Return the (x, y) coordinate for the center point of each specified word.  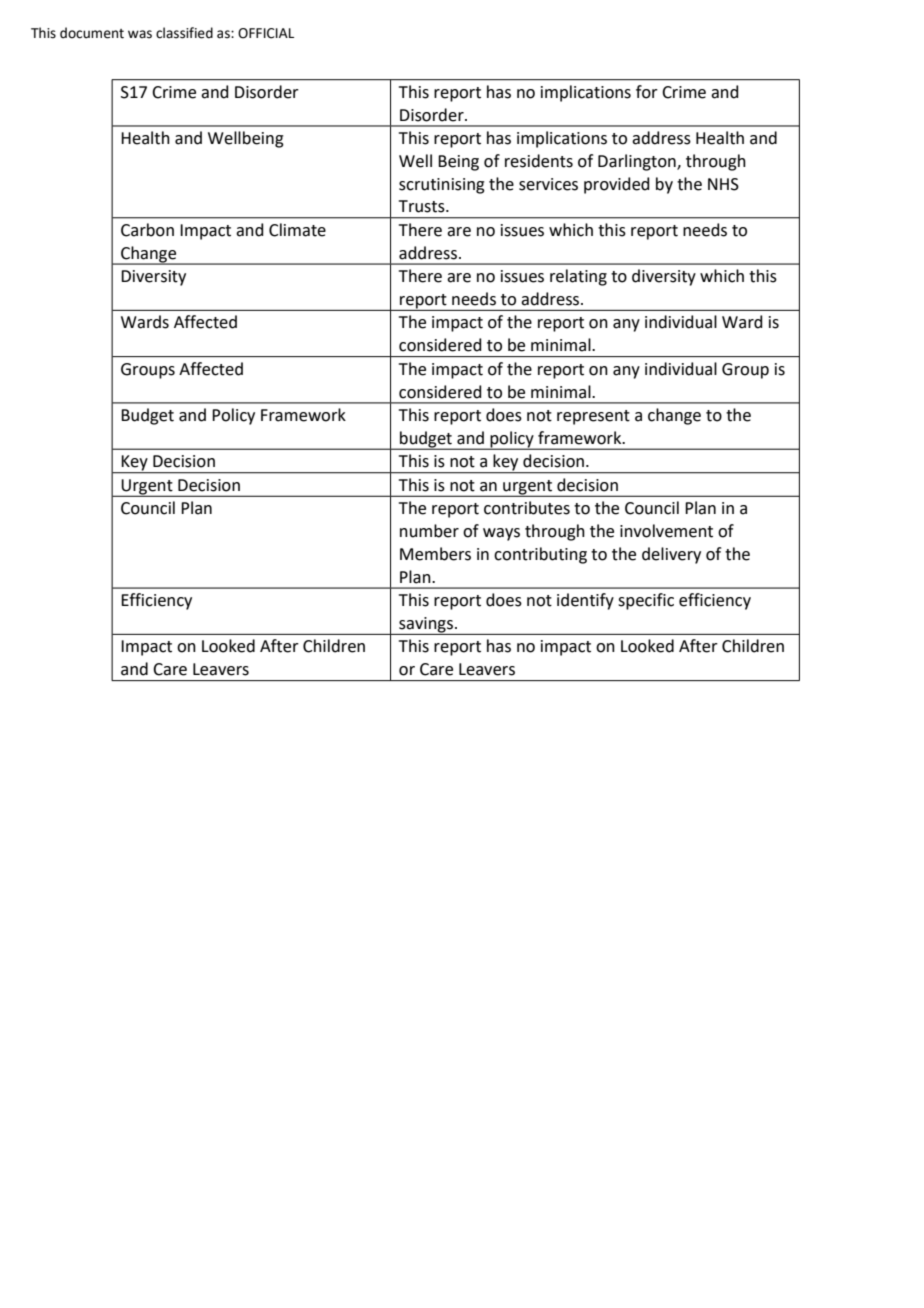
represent (593, 417)
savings (426, 626)
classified (184, 33)
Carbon (147, 230)
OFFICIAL (266, 33)
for (647, 92)
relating (578, 277)
